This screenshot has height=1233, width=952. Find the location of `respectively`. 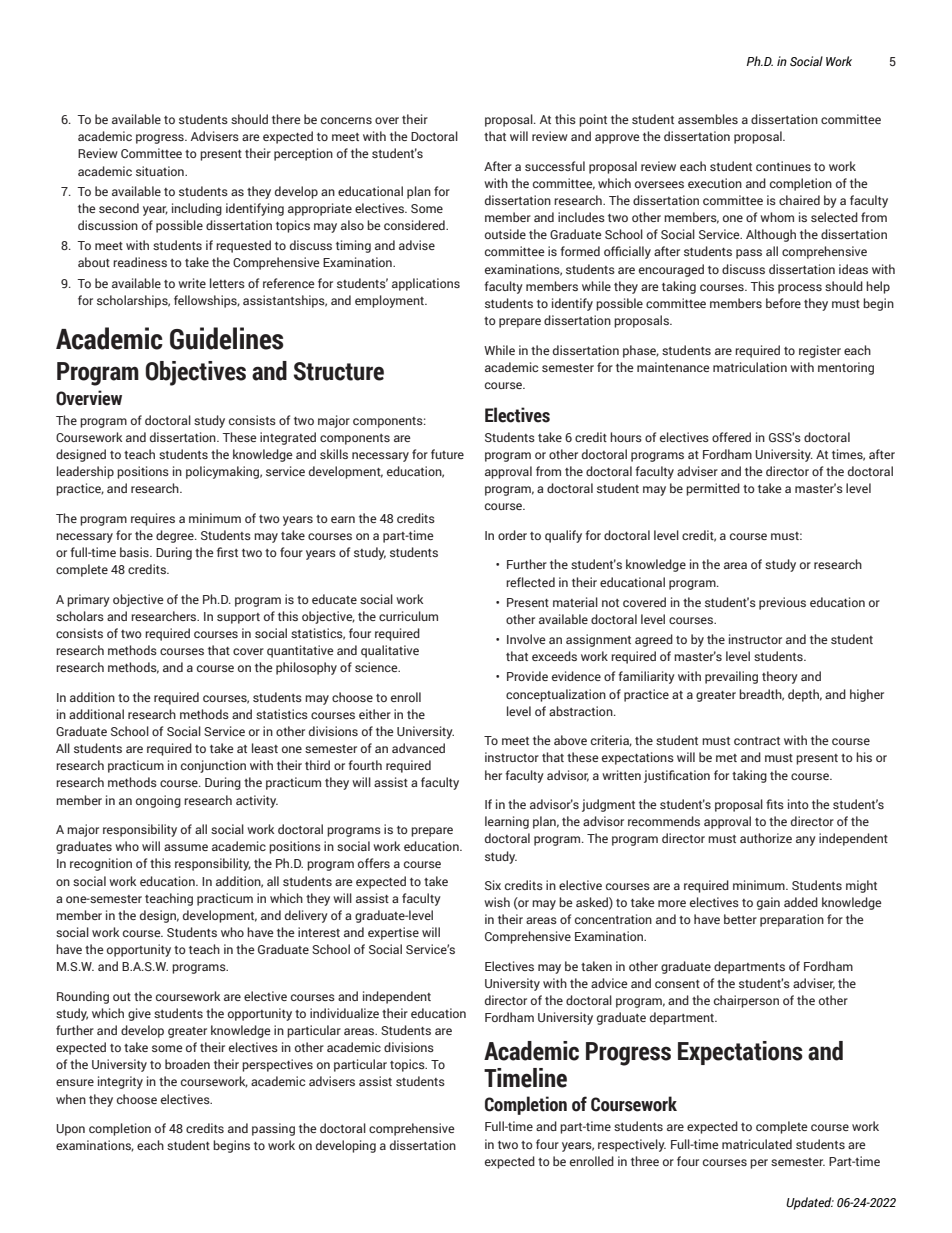

respectively is located at coordinates (632, 1145).
